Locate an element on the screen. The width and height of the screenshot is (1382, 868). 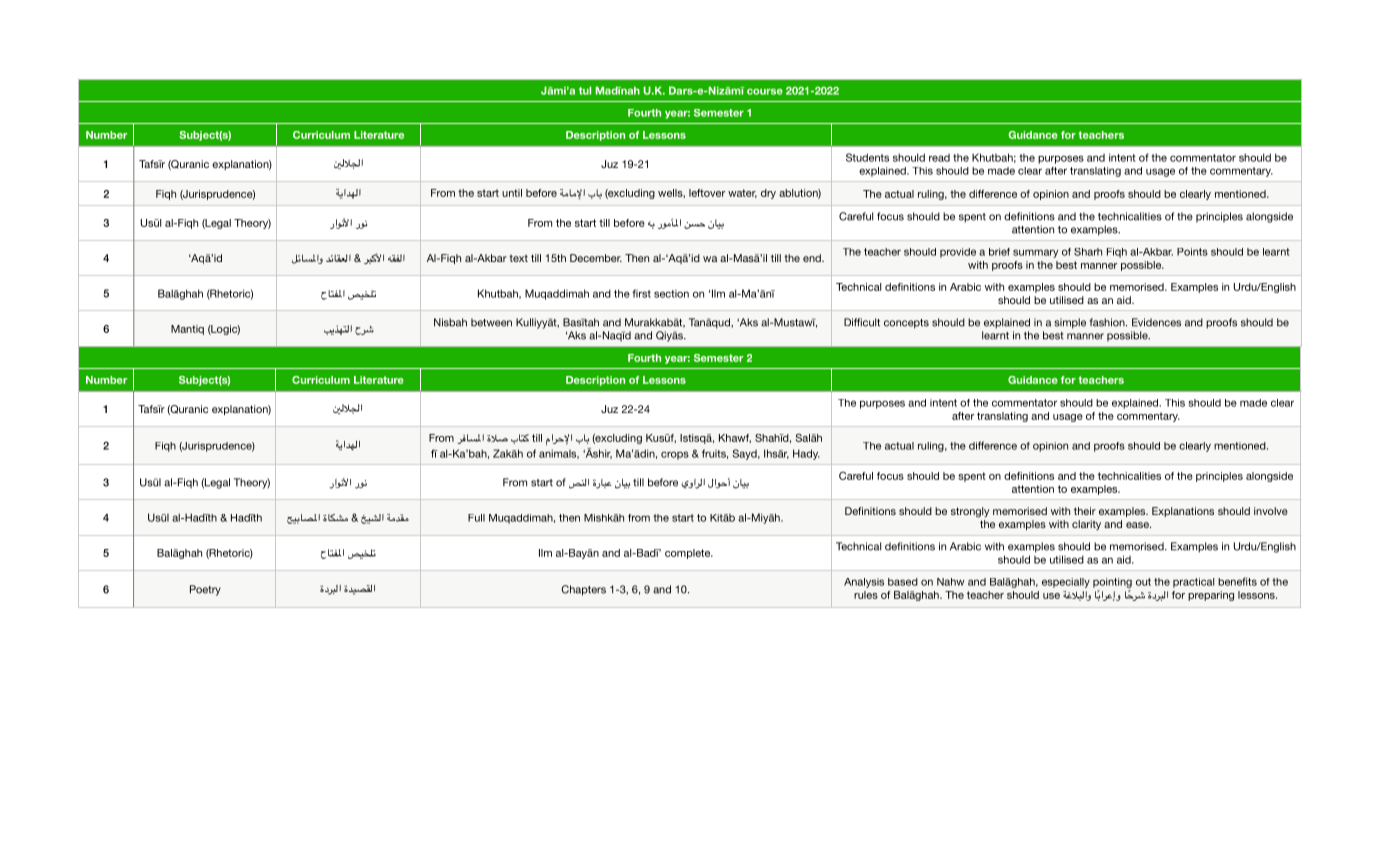
read is located at coordinates (939, 158).
